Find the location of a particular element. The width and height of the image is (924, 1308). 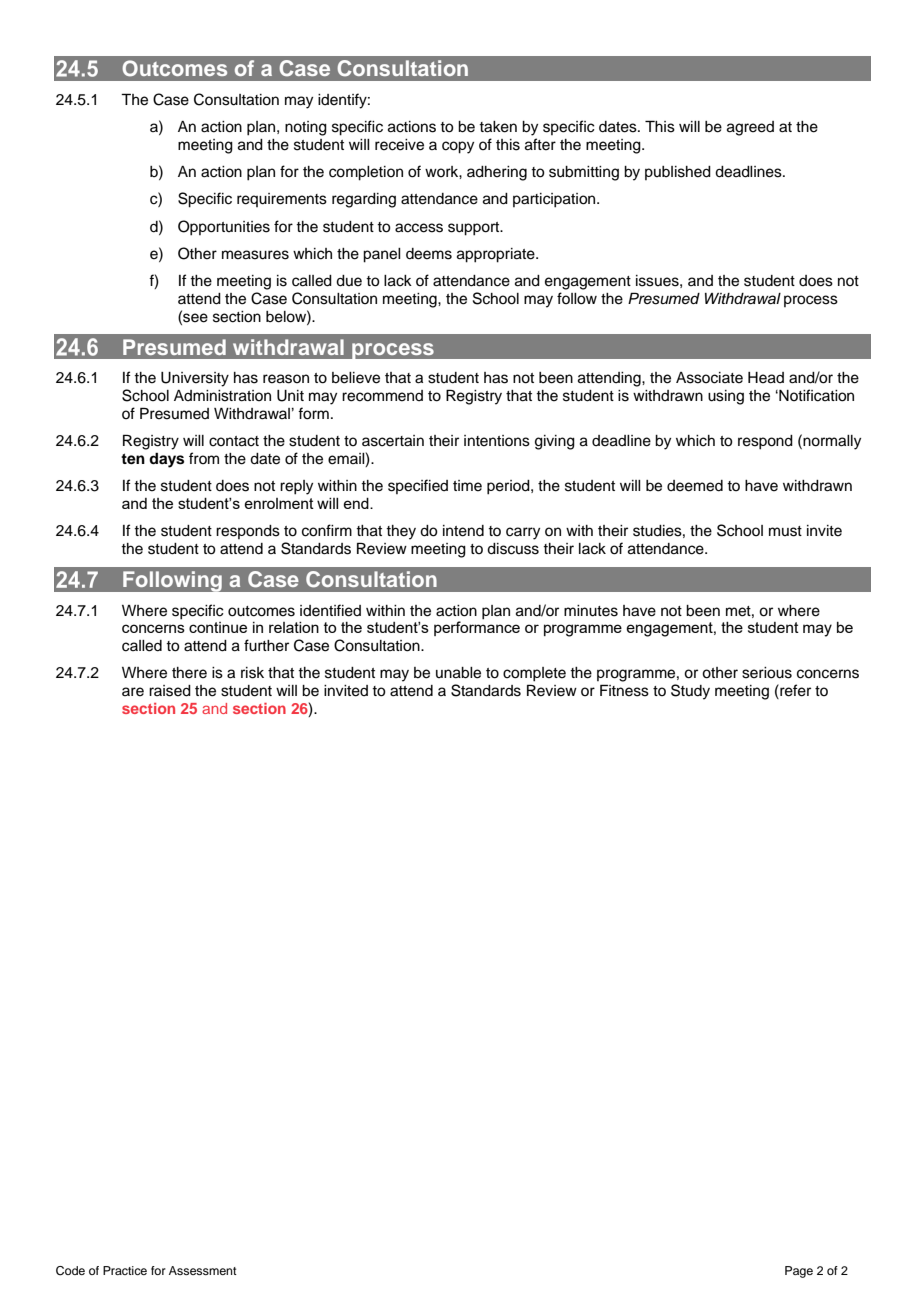

Assessment is located at coordinates (203, 1270).
